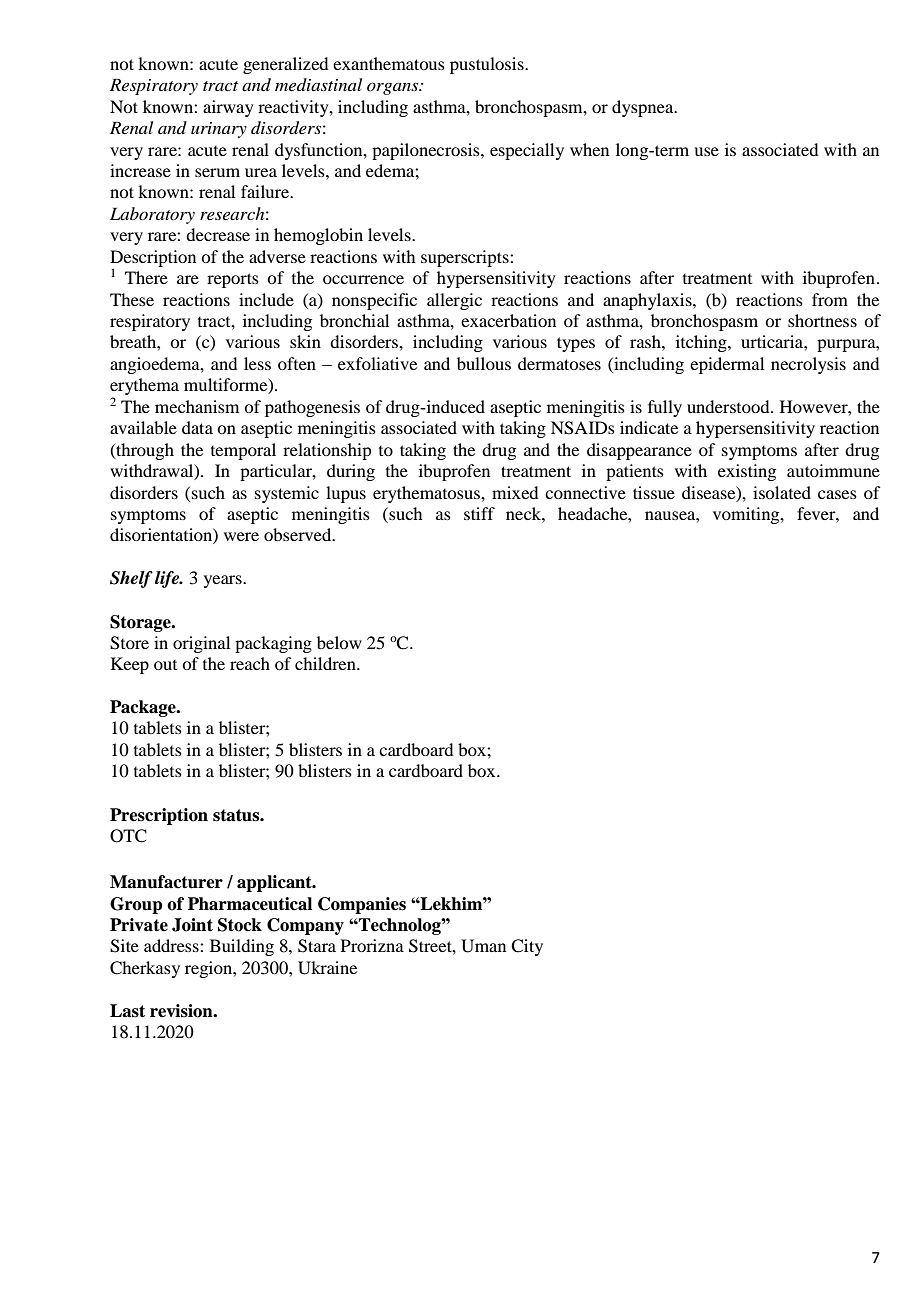  Describe the element at coordinates (394, 88) in the screenshot. I see `organs` at that location.
